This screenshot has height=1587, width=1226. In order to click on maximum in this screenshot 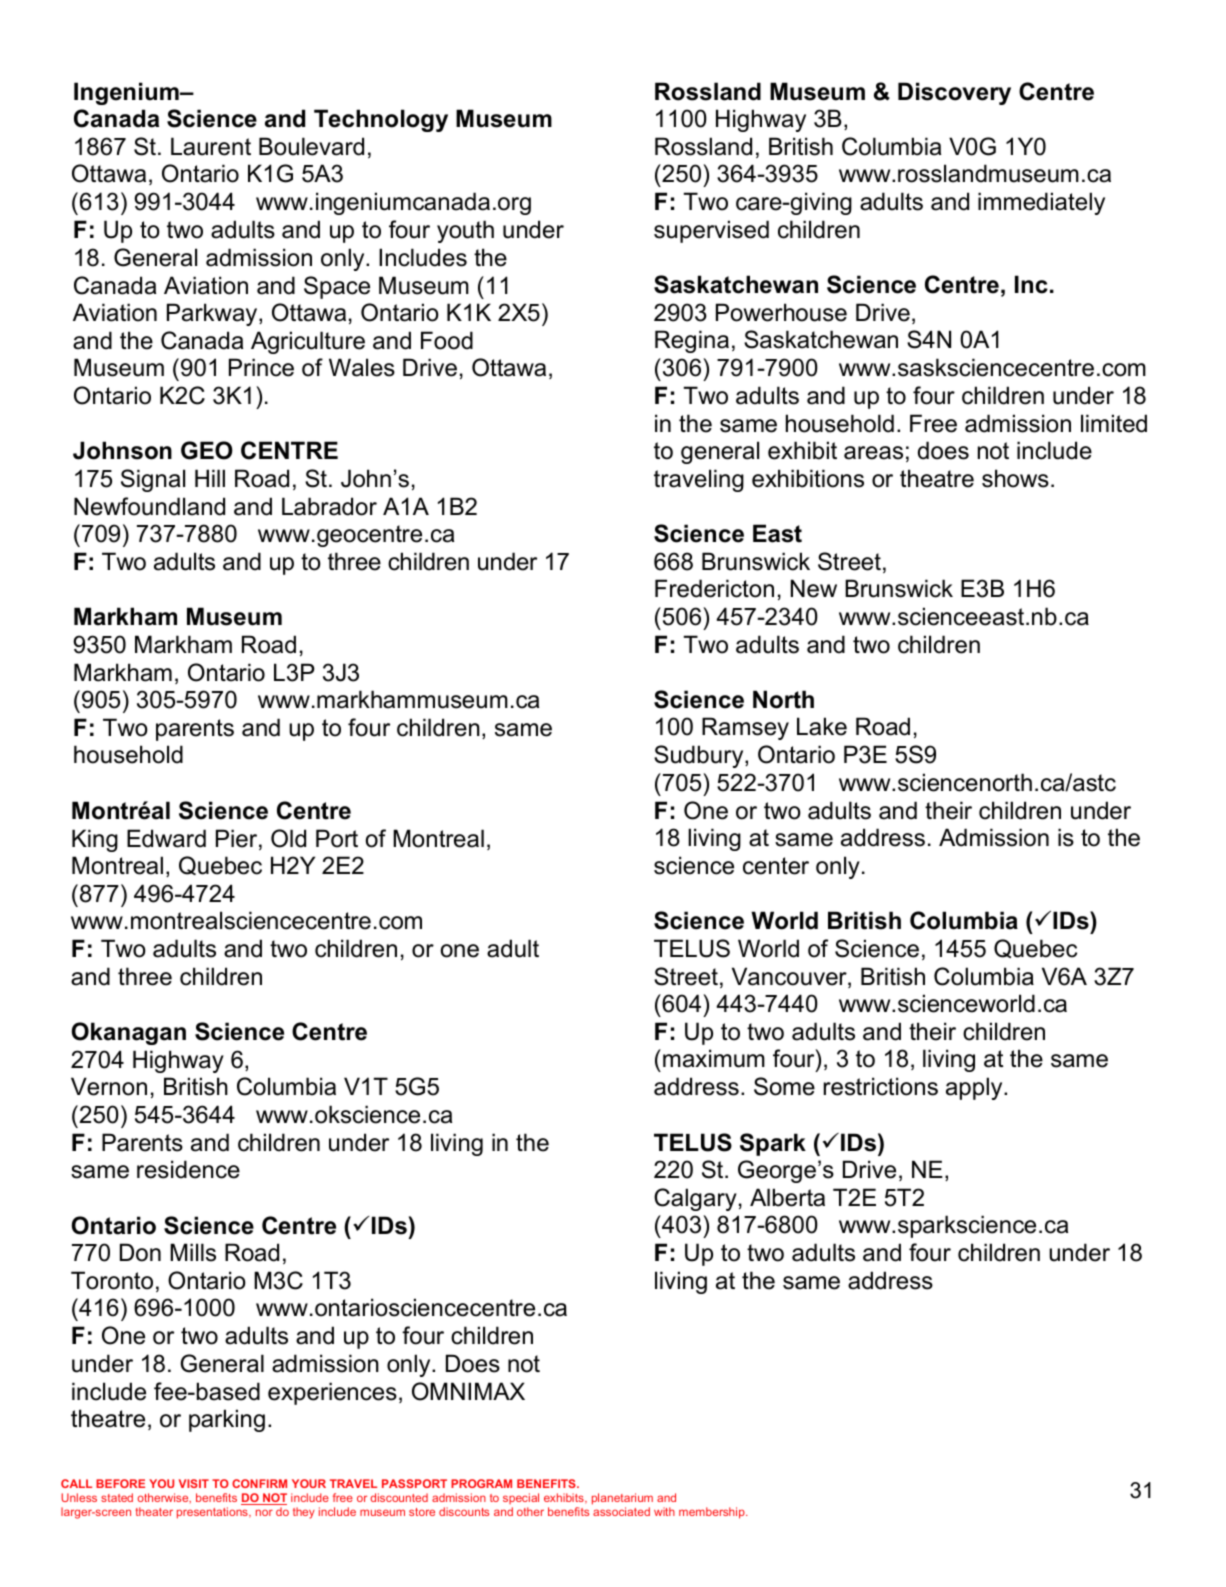, I will do `click(714, 1058)`.
